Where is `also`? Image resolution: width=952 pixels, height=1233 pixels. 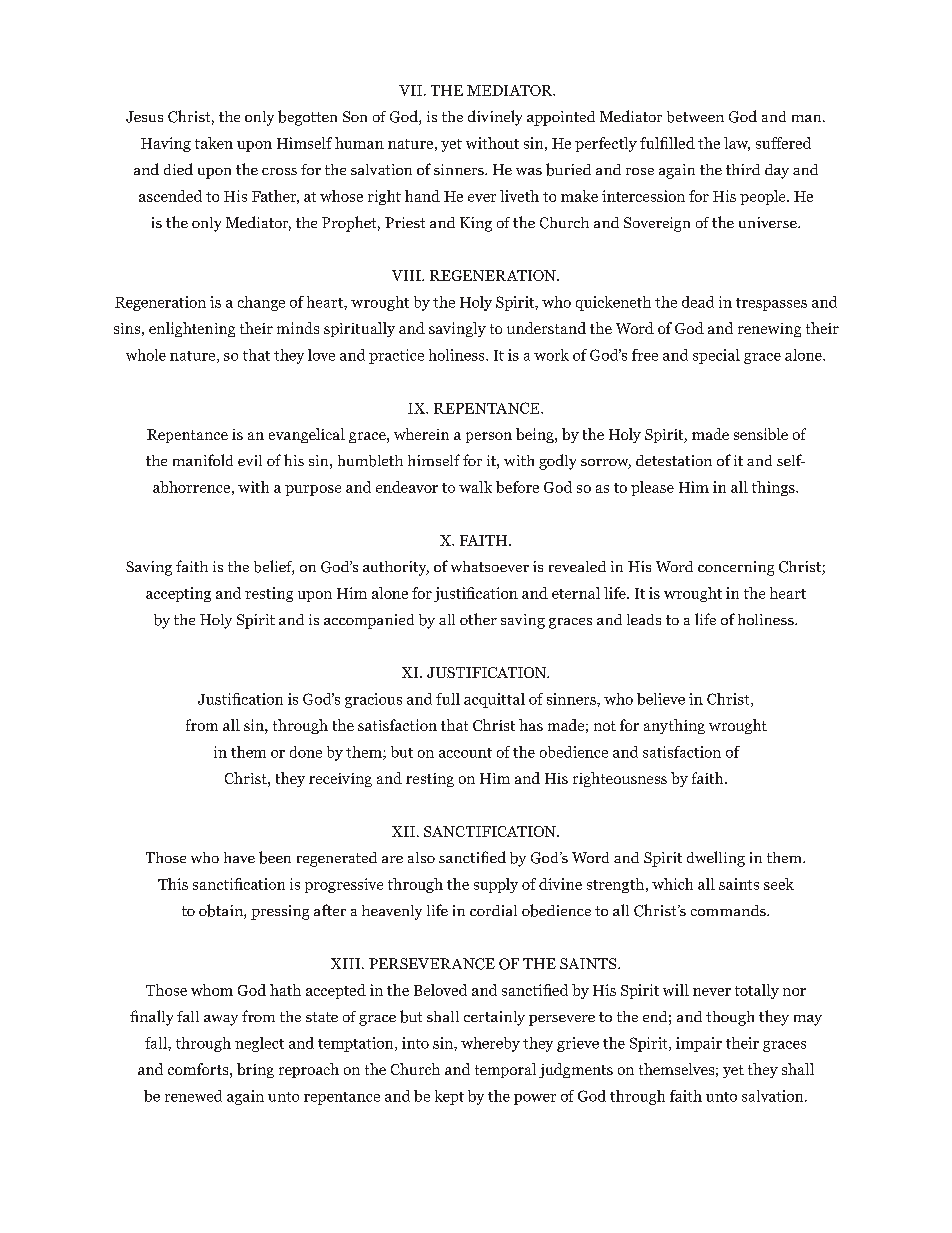 also is located at coordinates (421, 857).
